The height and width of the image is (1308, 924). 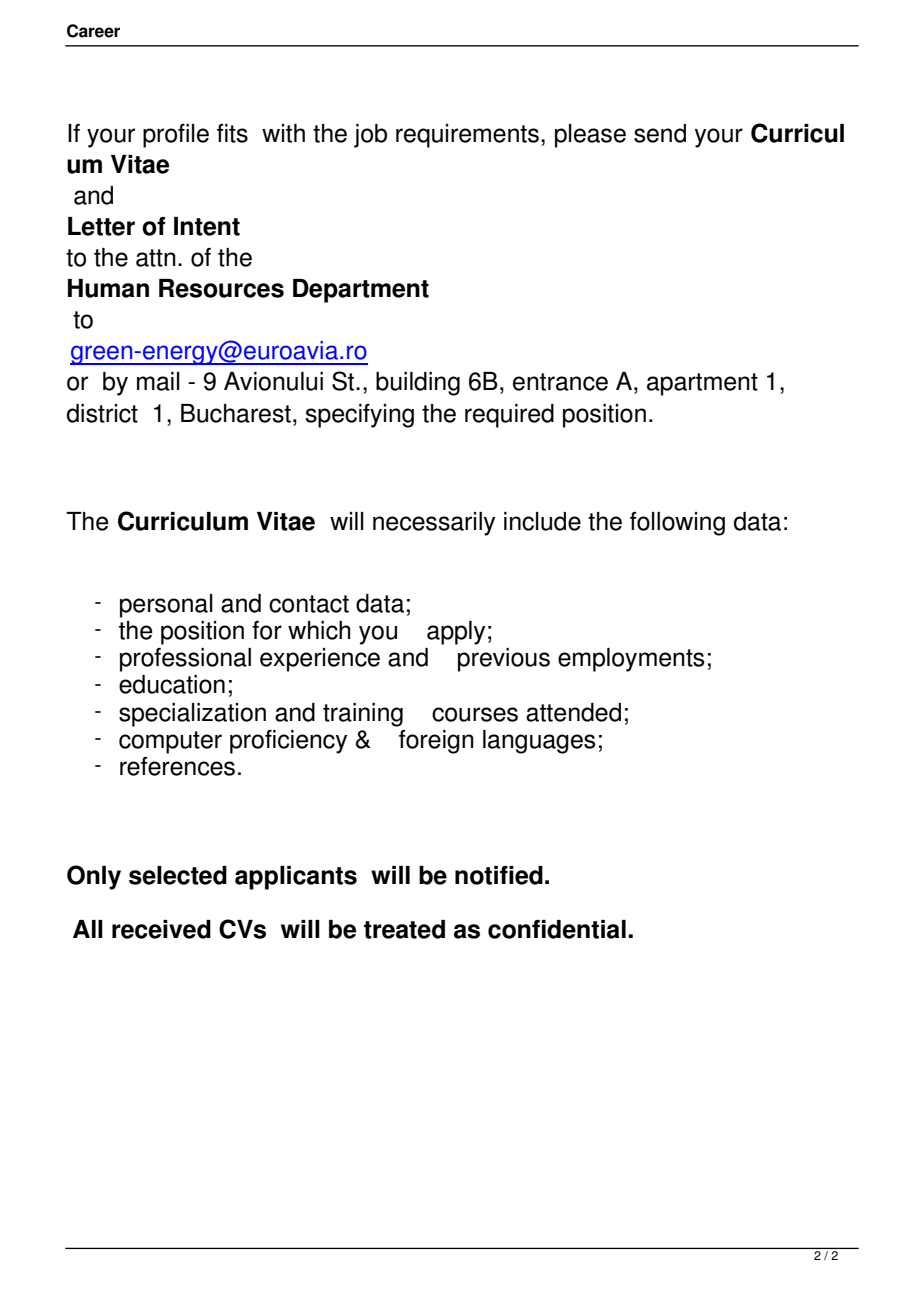 What do you see at coordinates (557, 929) in the image?
I see `confidential` at bounding box center [557, 929].
